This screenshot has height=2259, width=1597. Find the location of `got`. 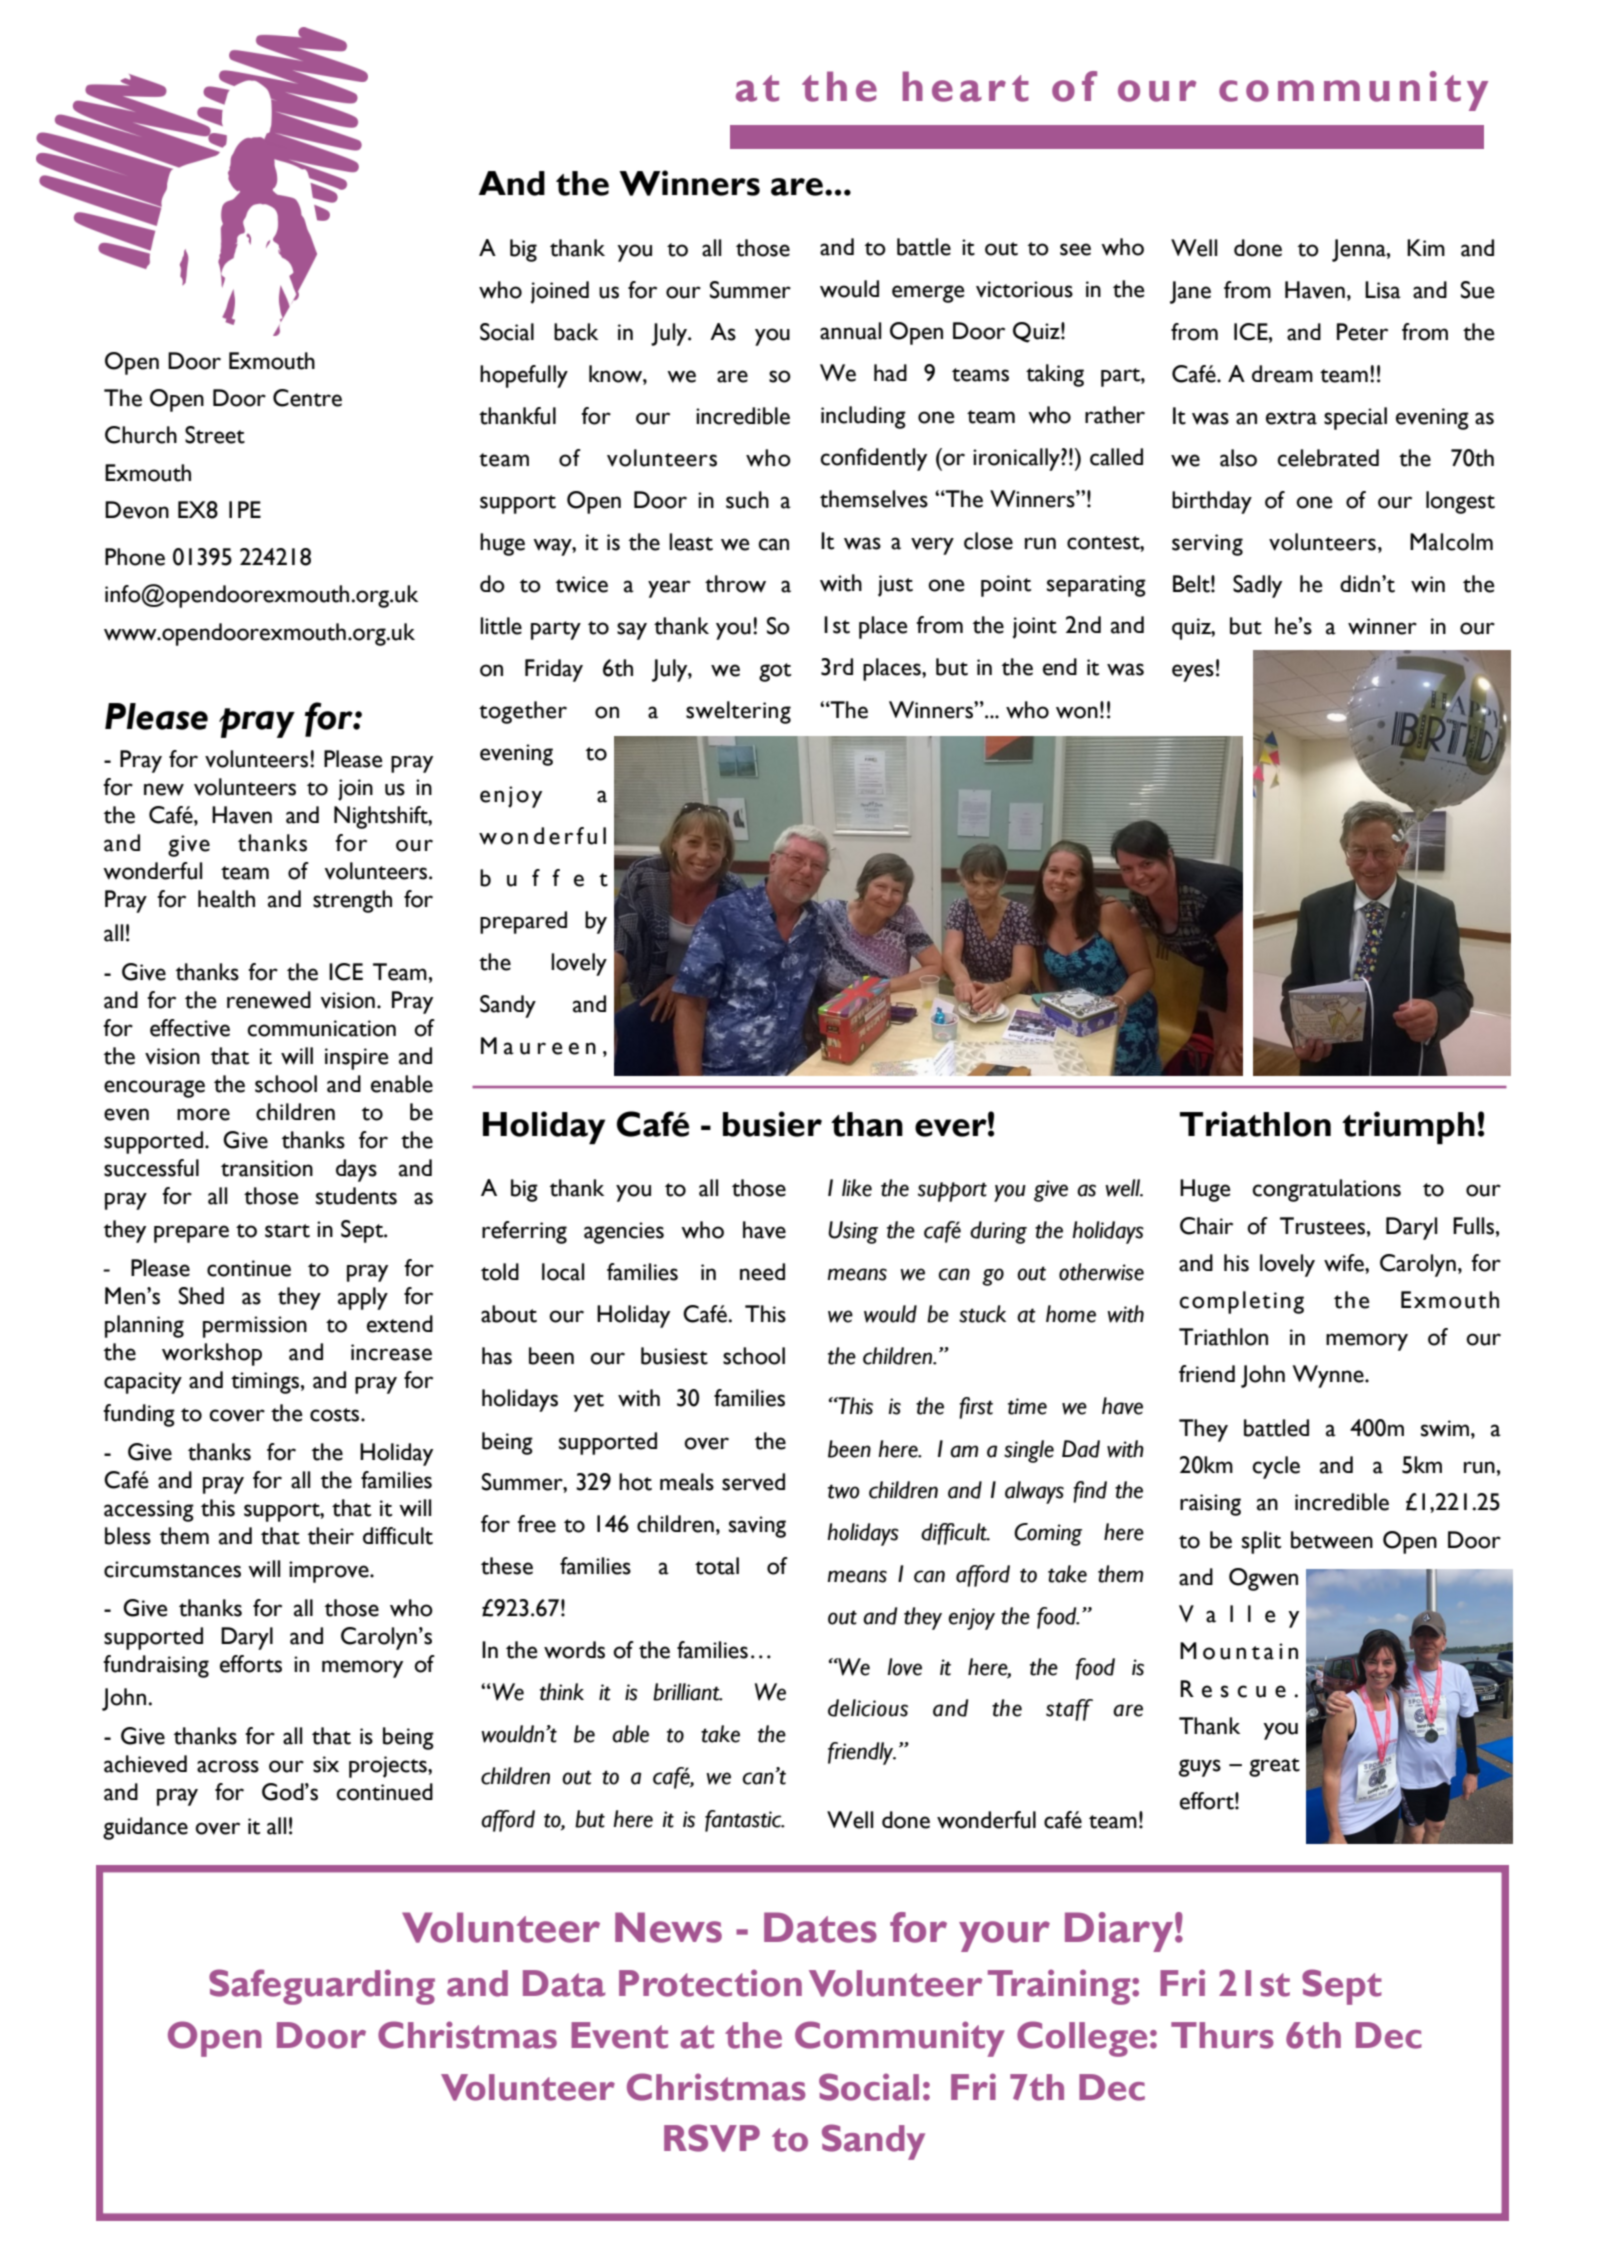

got is located at coordinates (775, 672).
